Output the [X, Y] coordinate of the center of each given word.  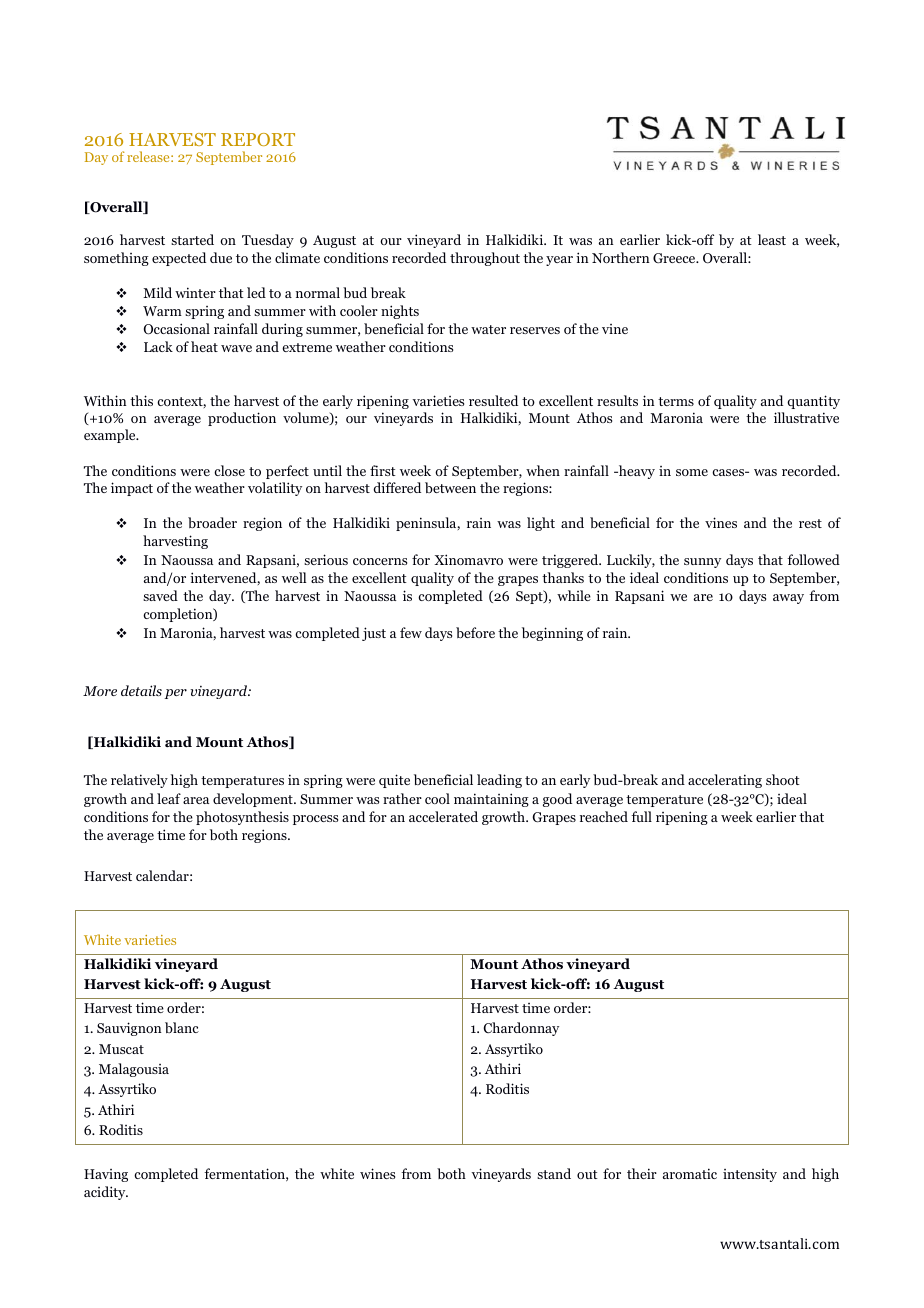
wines [377, 1173]
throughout [485, 259]
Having [106, 1175]
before [475, 632]
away [788, 599]
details [141, 690]
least [772, 239]
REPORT [258, 139]
